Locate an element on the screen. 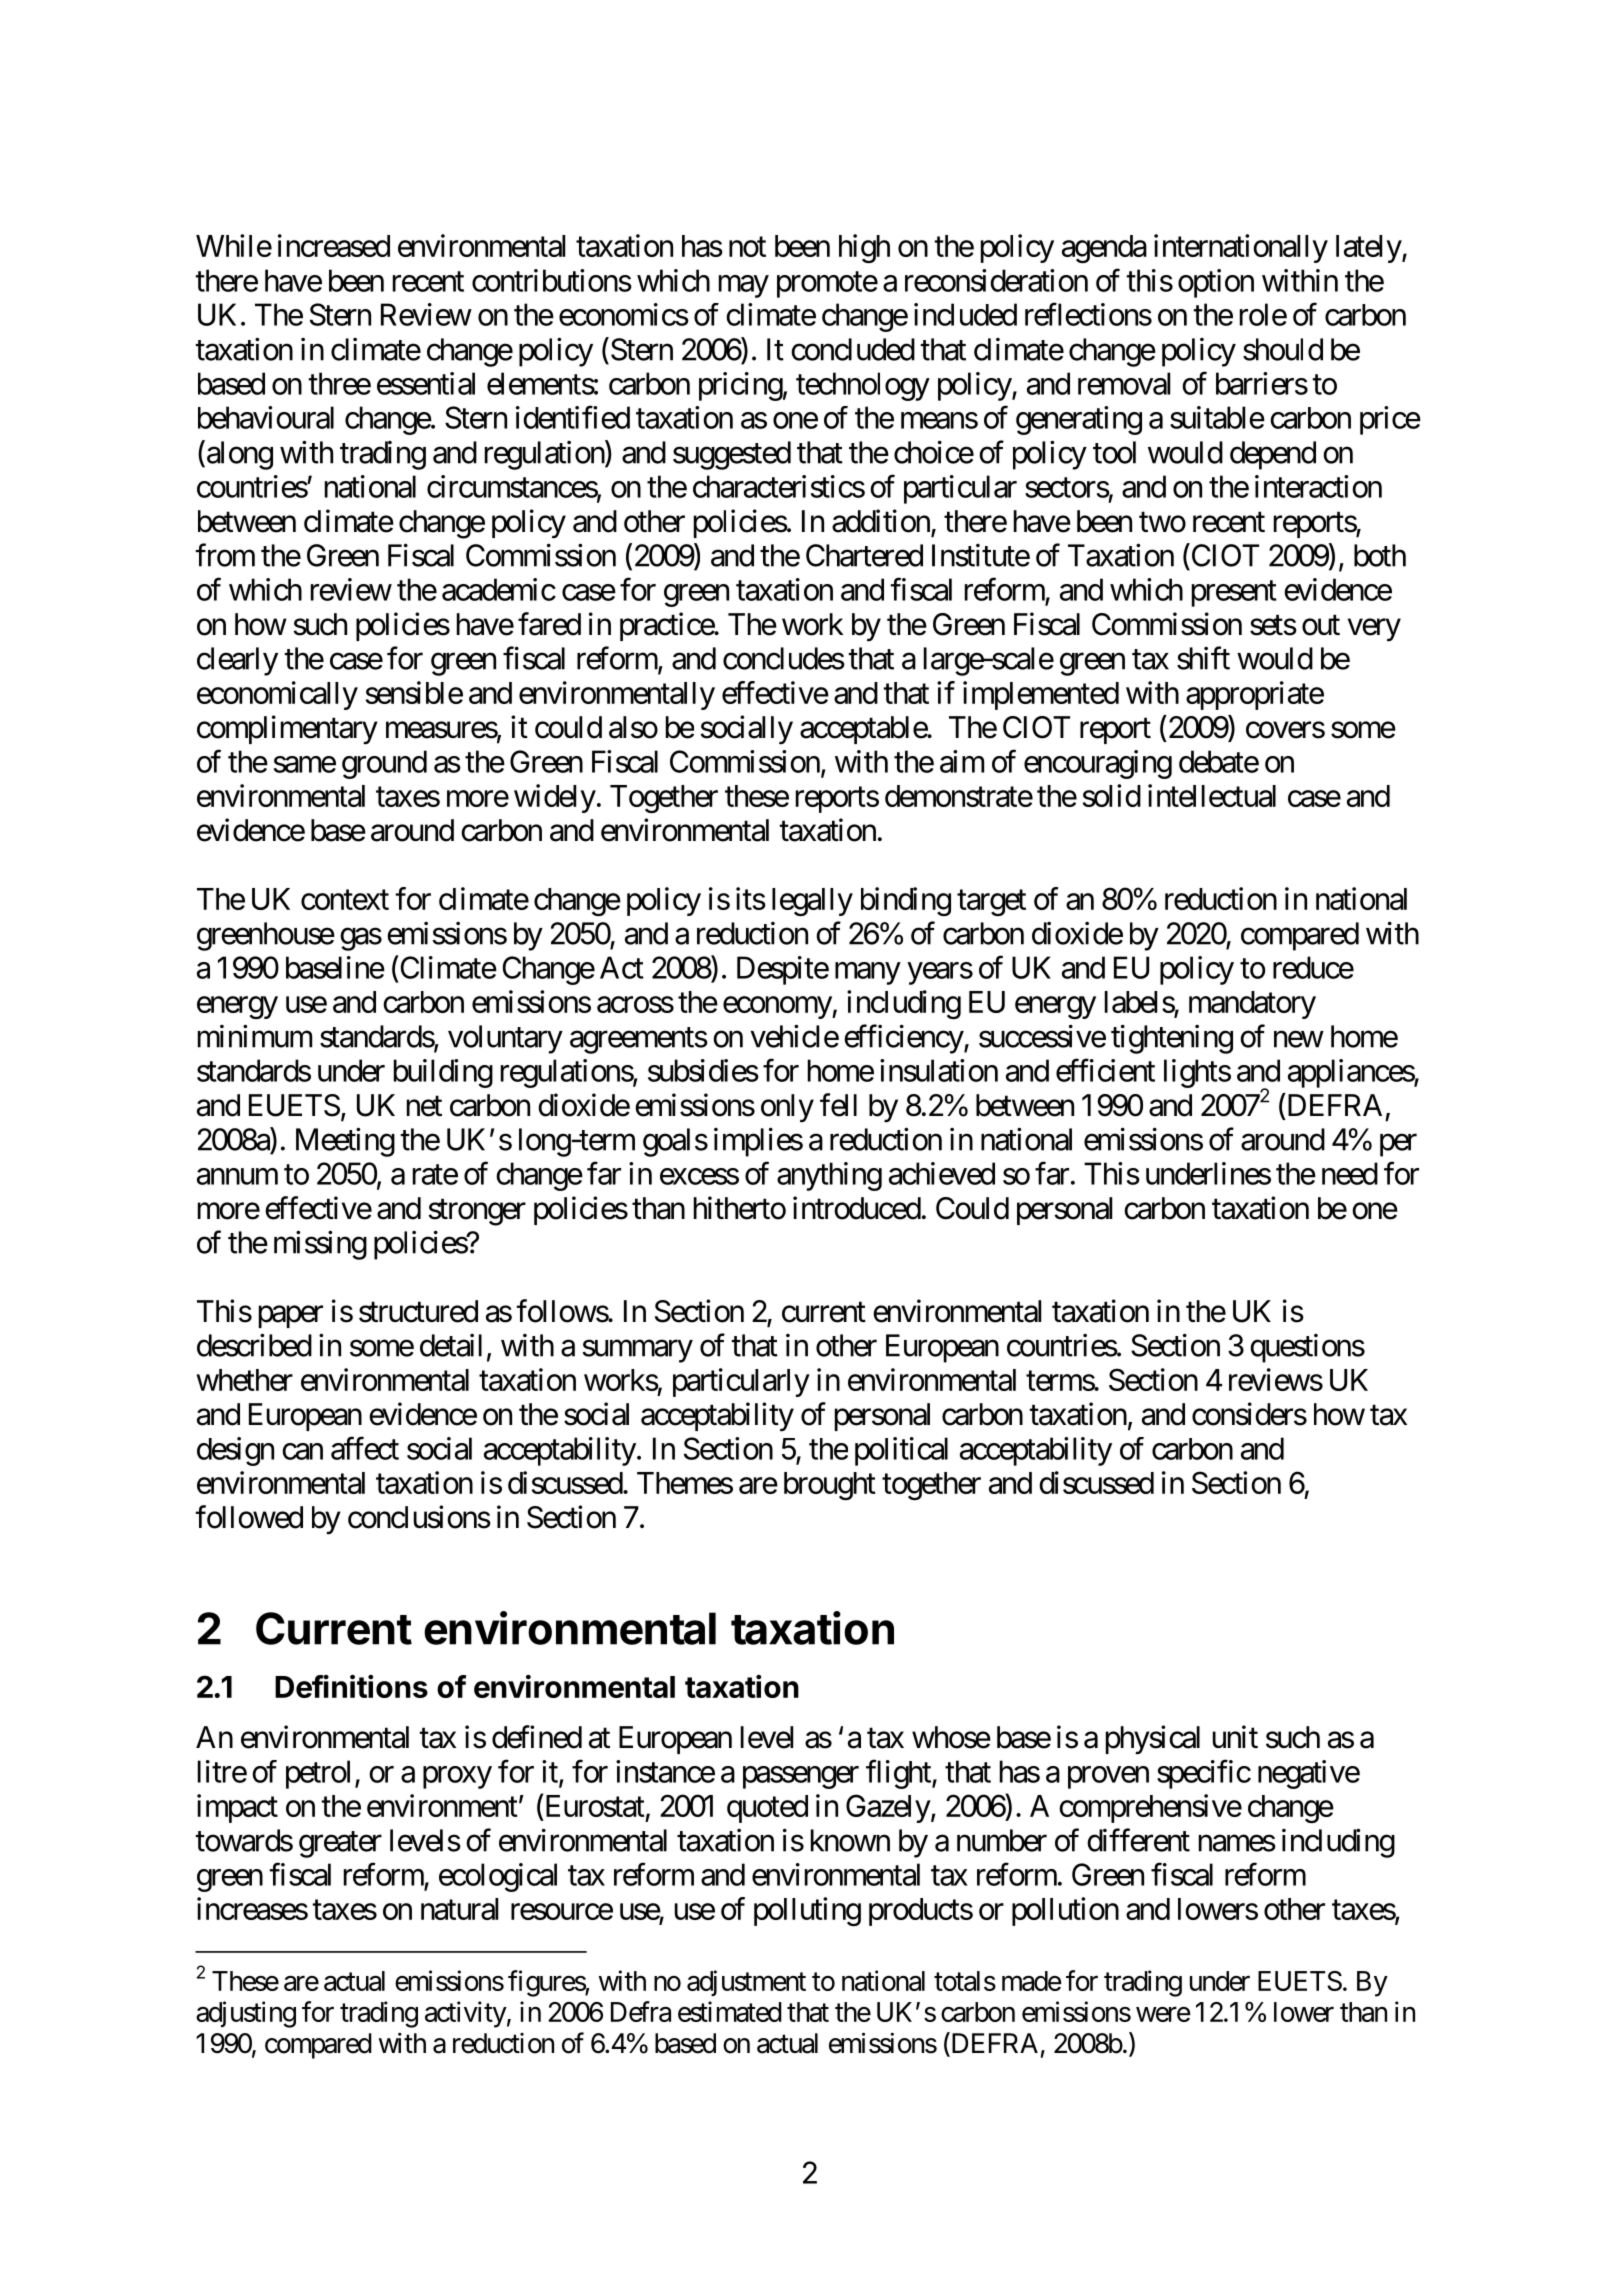  option is located at coordinates (1216, 283).
